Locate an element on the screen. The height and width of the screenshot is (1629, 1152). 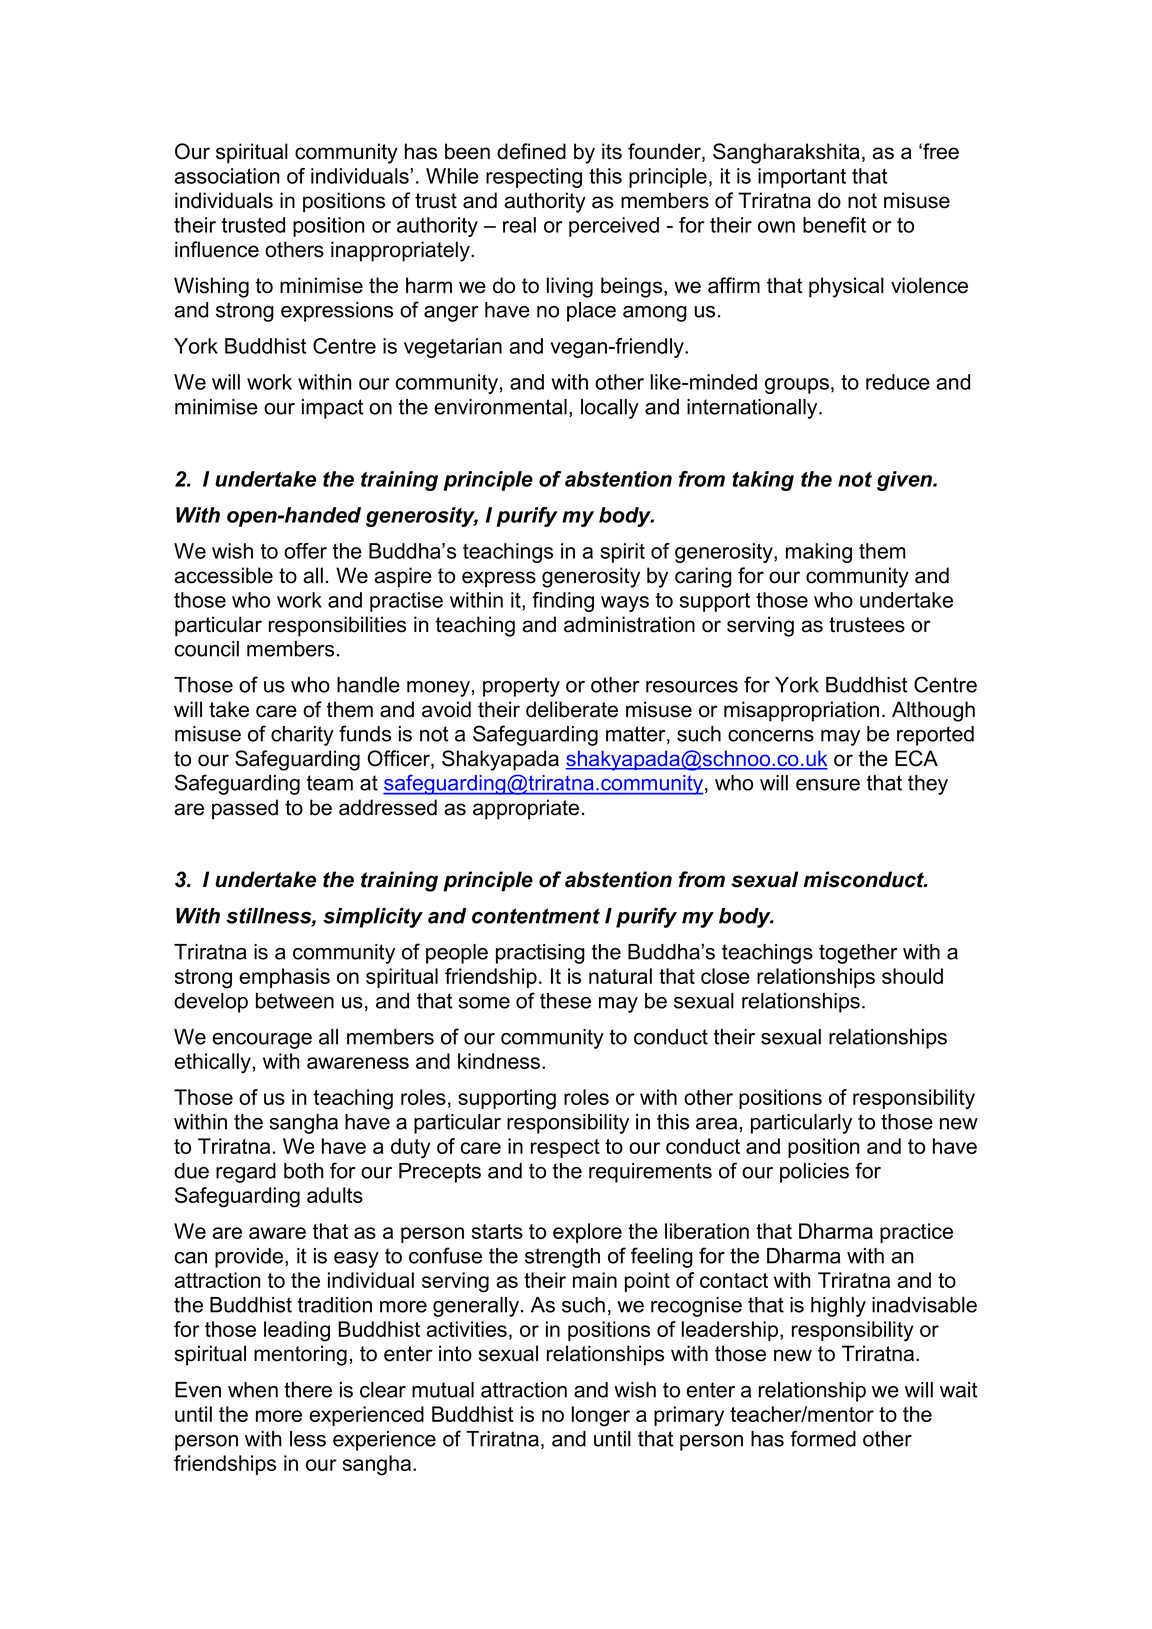
there is located at coordinates (308, 1390).
